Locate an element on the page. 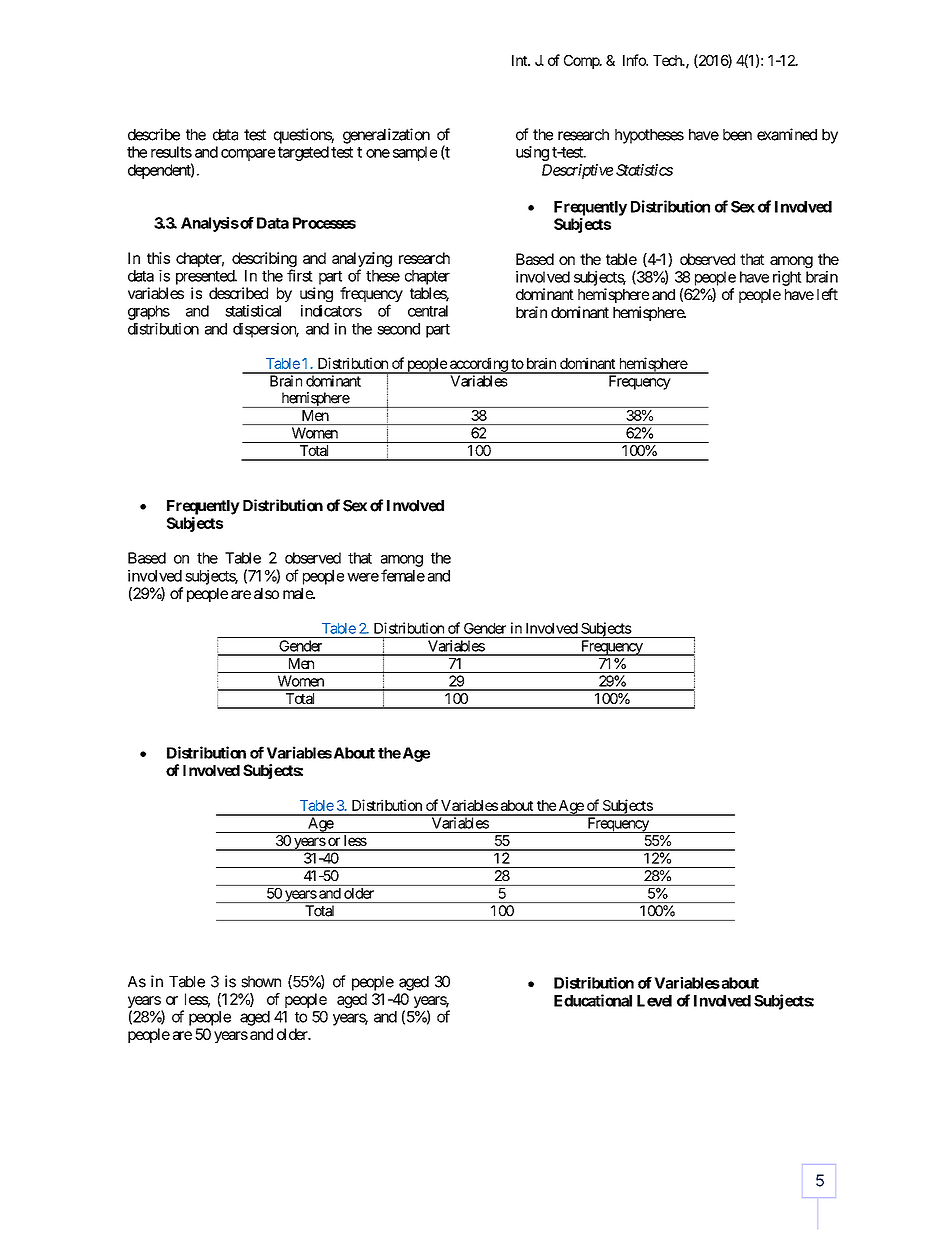  Level is located at coordinates (654, 1001).
